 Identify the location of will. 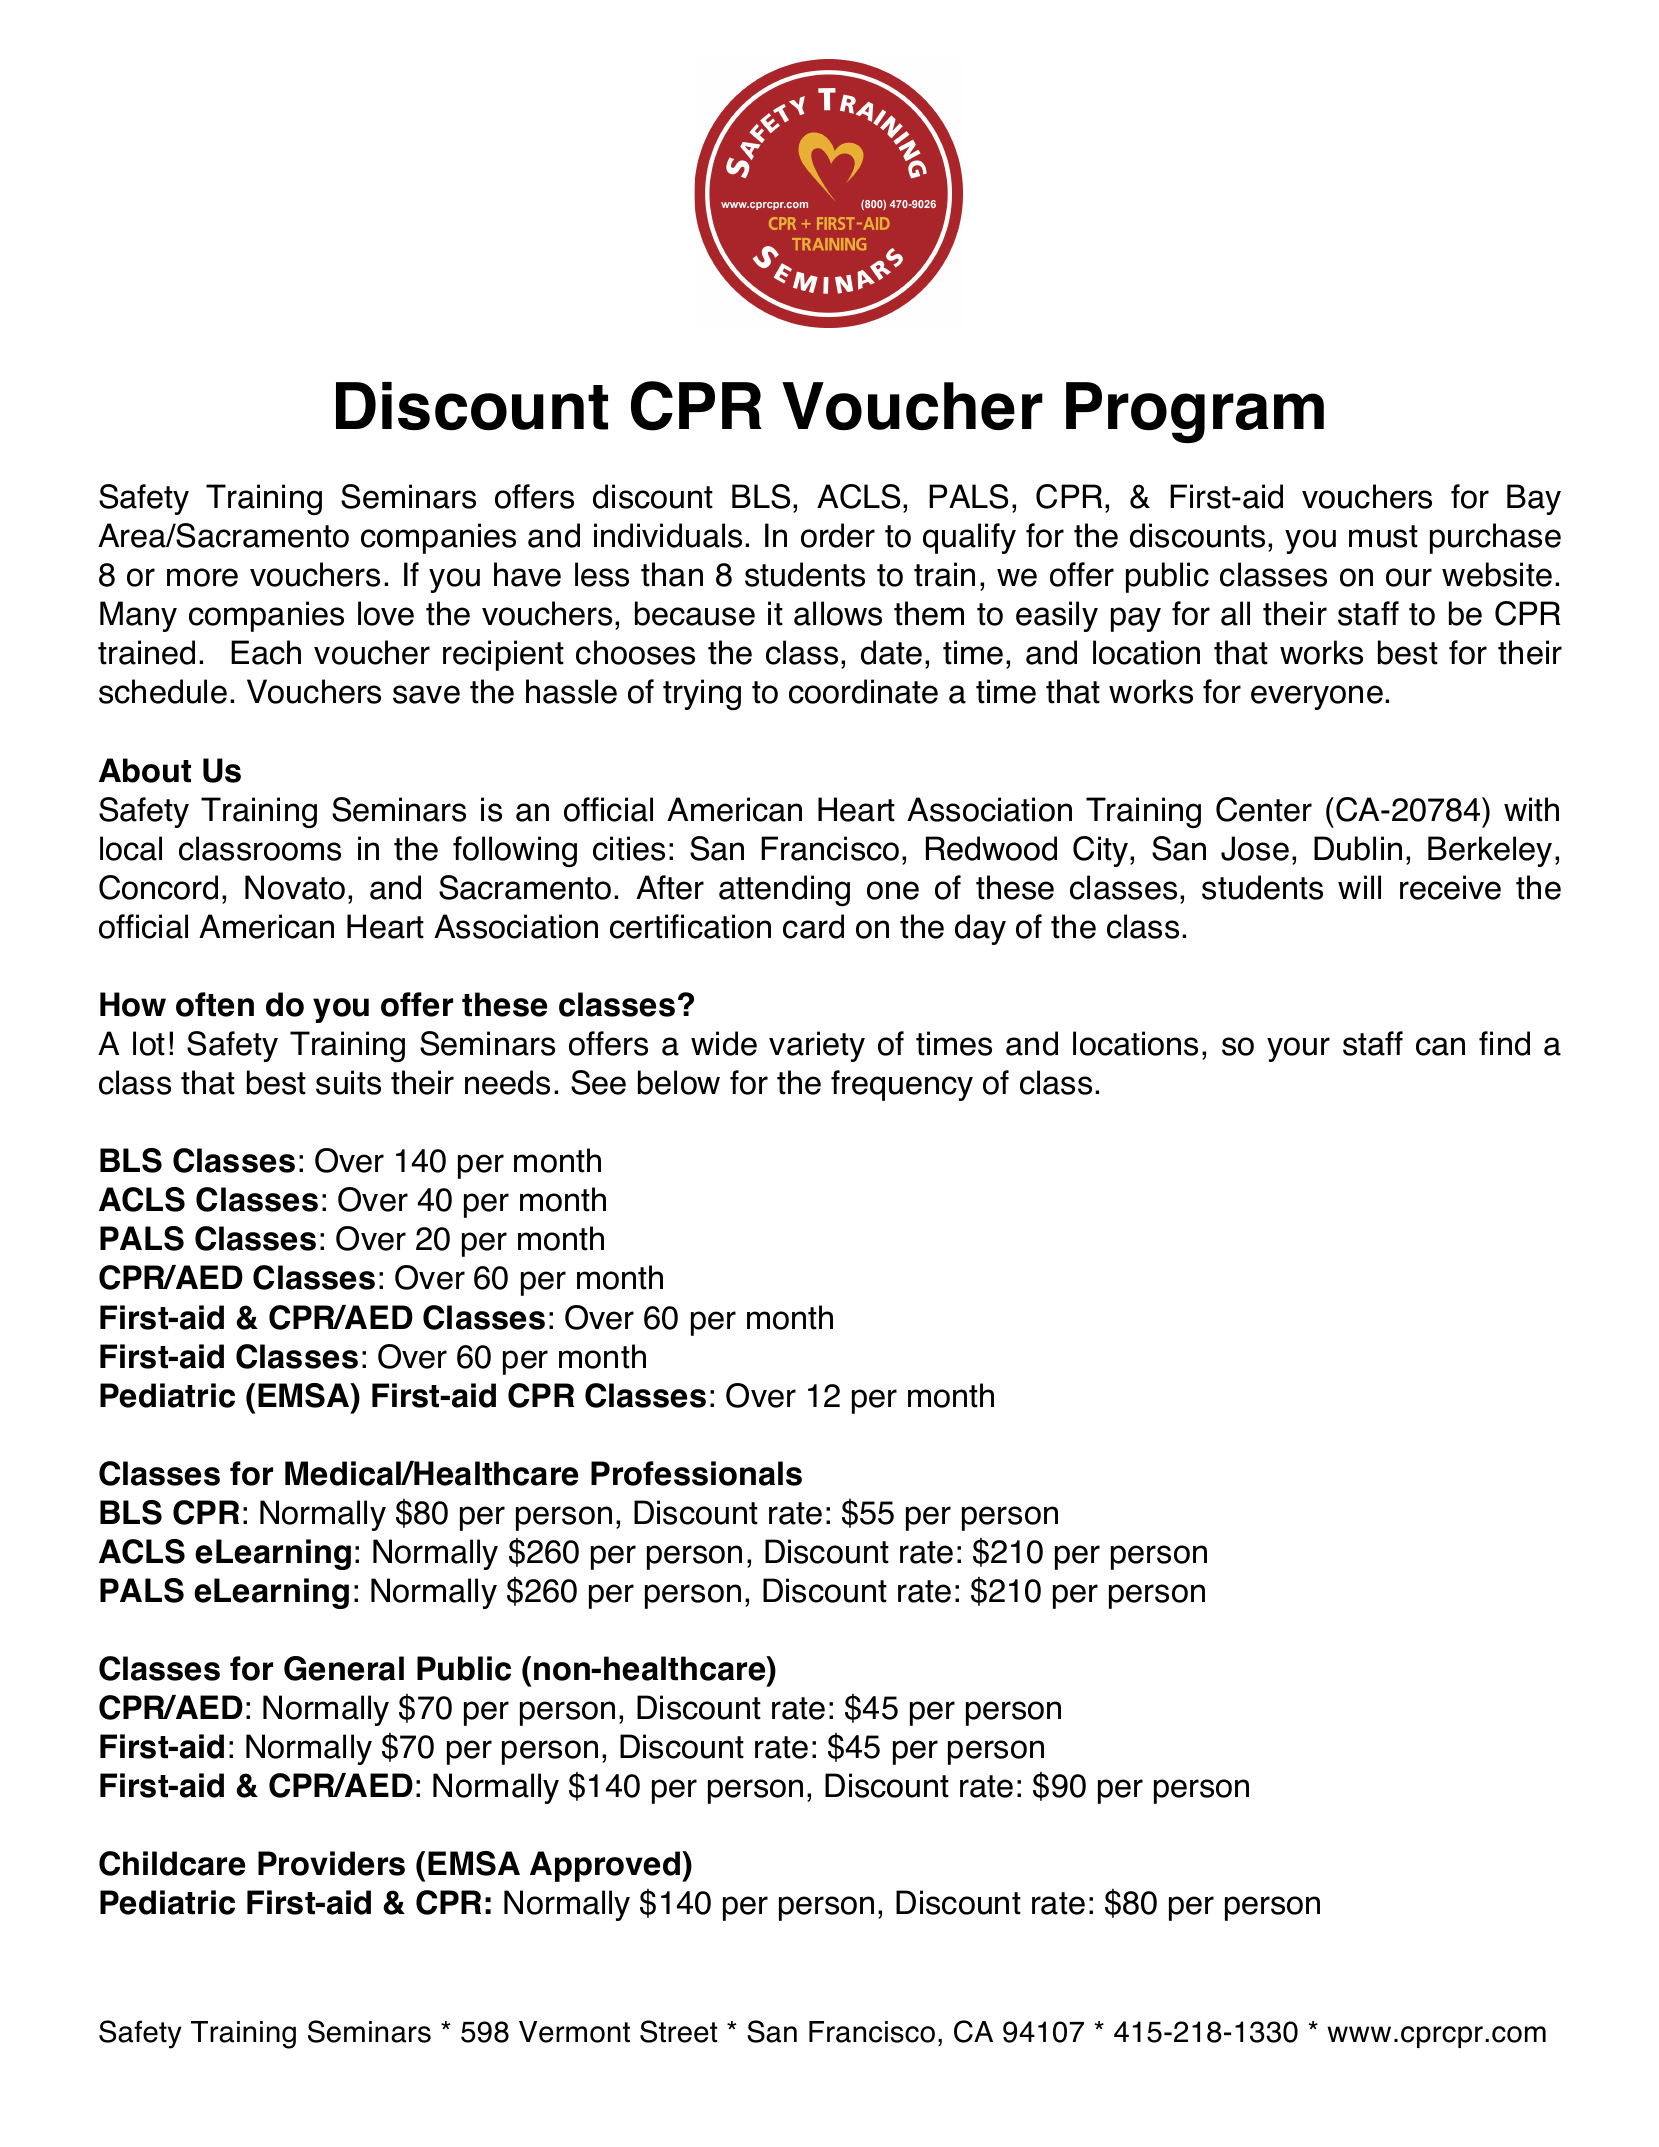
(1359, 887).
